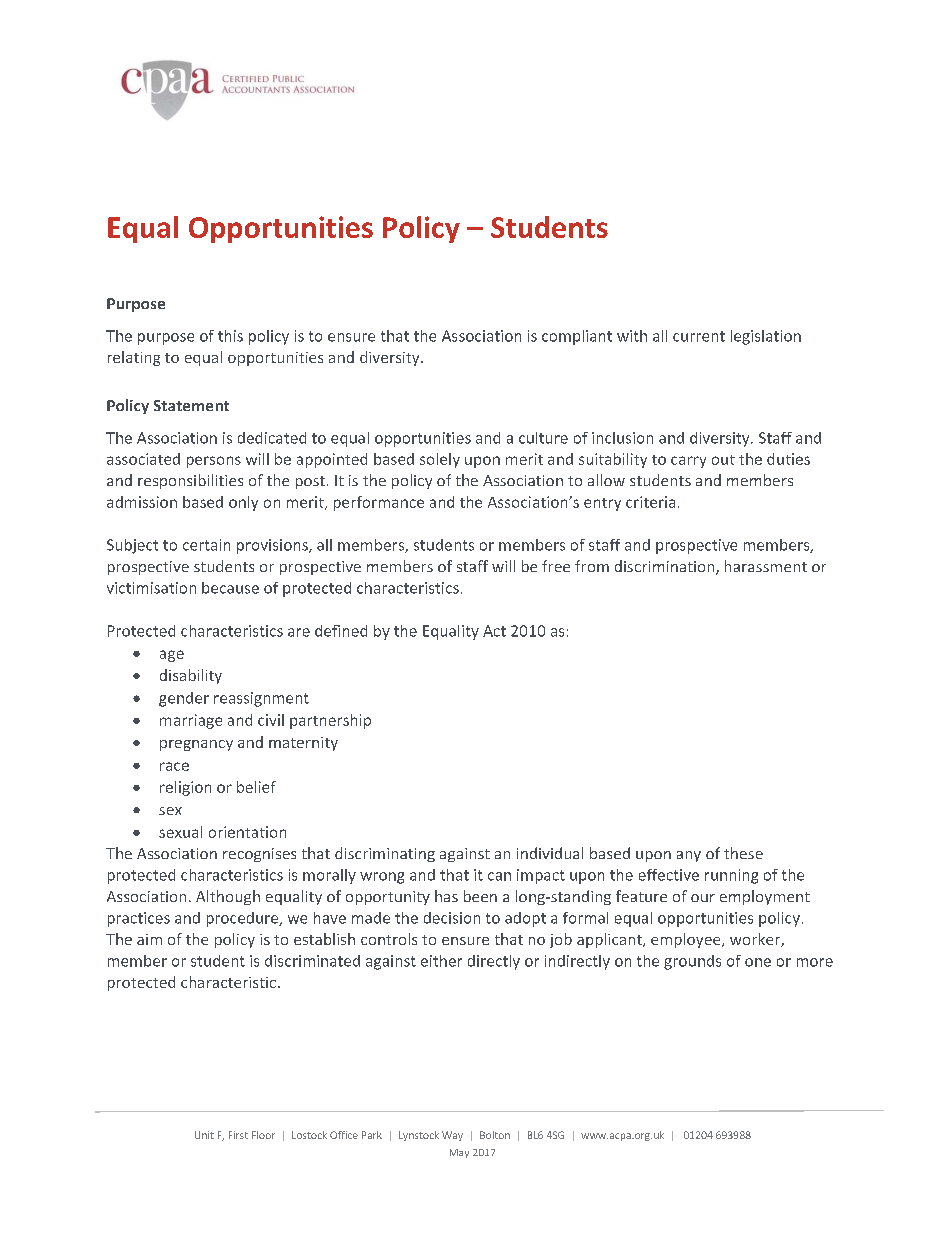 This page has height=1233, width=952. I want to click on First, so click(238, 1135).
